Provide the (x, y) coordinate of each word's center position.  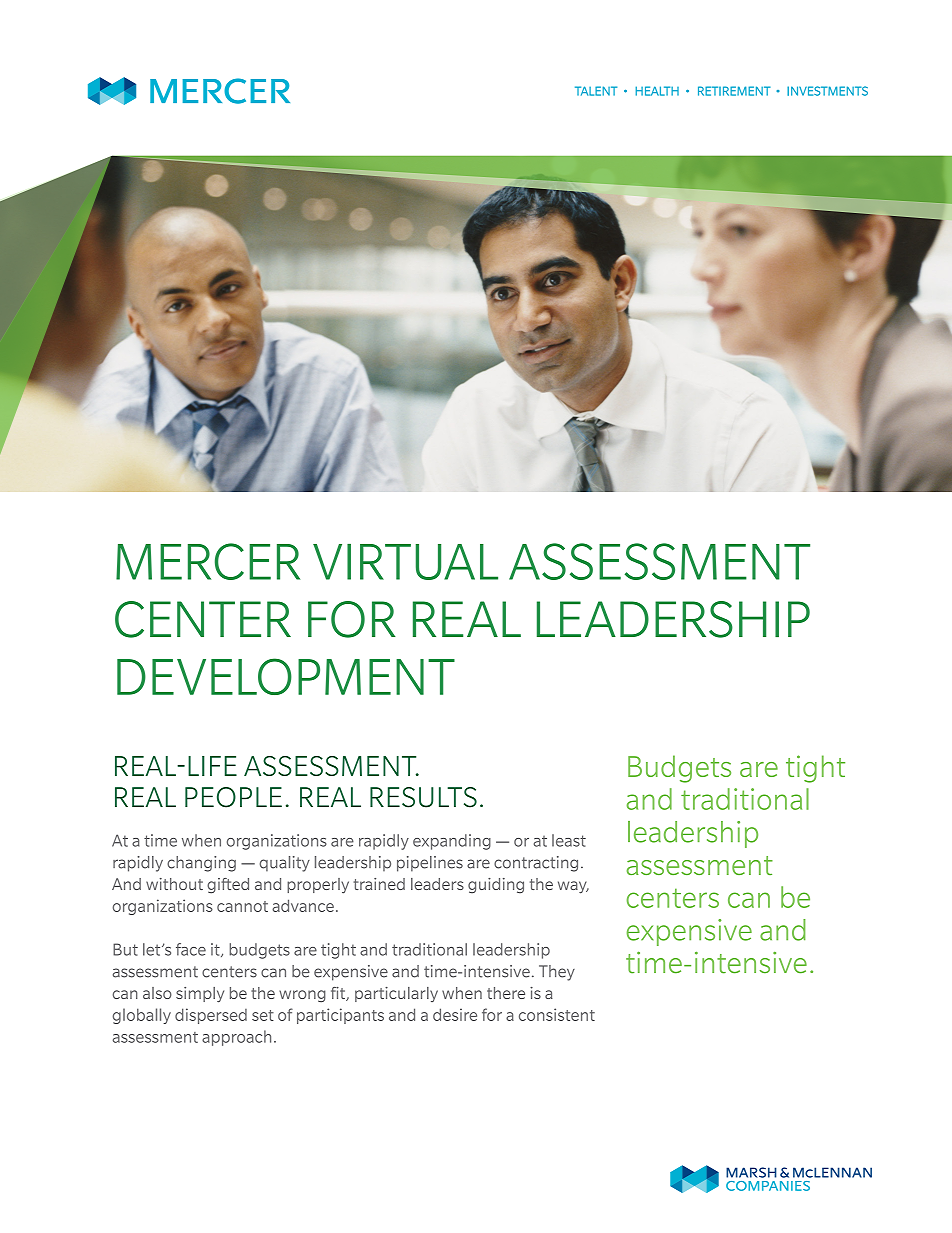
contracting (536, 864)
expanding (452, 842)
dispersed (211, 1016)
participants (340, 1016)
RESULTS (423, 797)
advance (303, 905)
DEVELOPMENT (286, 676)
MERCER (208, 561)
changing (201, 864)
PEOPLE (233, 797)
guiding (496, 886)
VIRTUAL (405, 562)
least (569, 840)
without (174, 884)
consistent (557, 1014)
